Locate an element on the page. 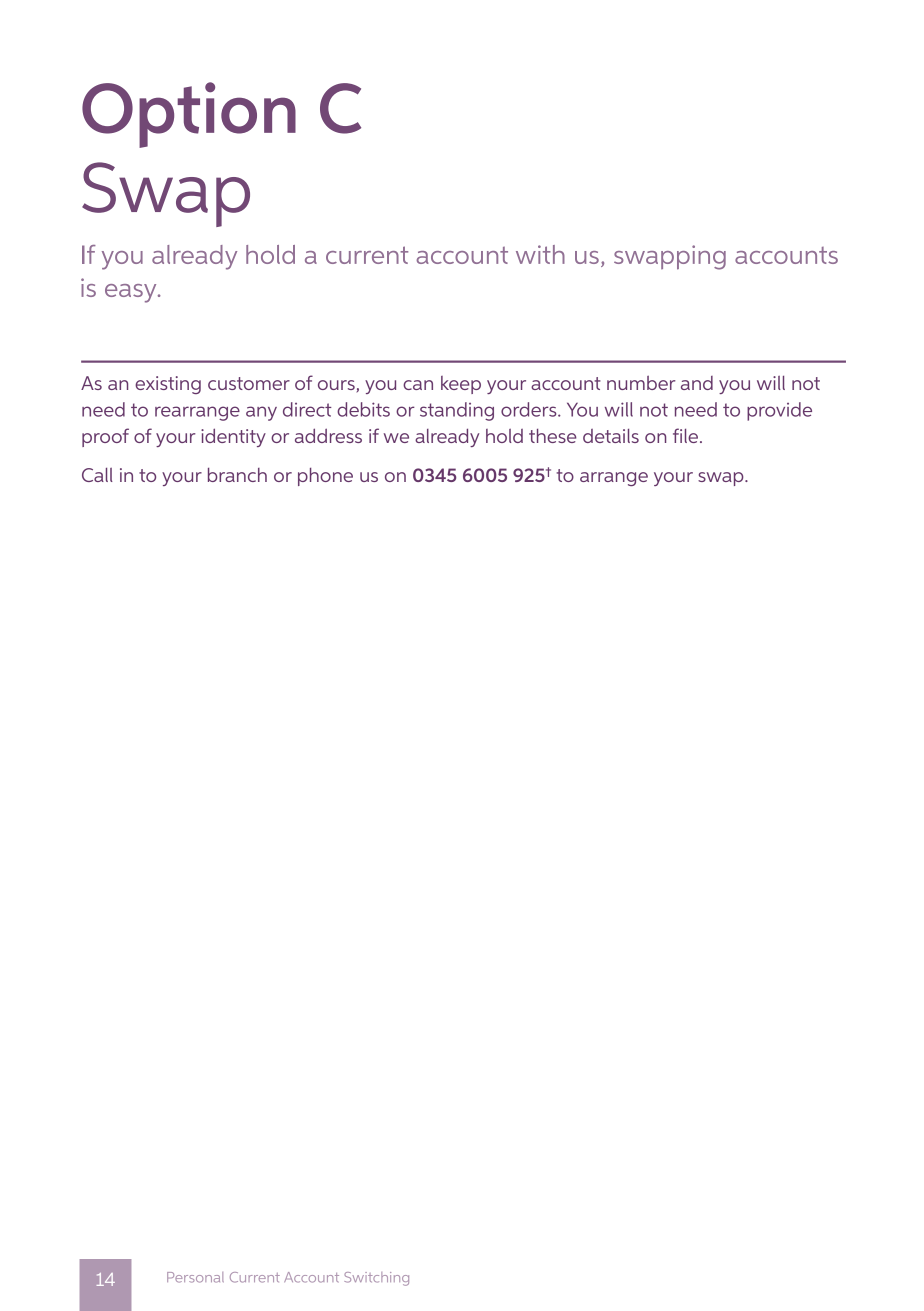  Personal is located at coordinates (195, 1277).
